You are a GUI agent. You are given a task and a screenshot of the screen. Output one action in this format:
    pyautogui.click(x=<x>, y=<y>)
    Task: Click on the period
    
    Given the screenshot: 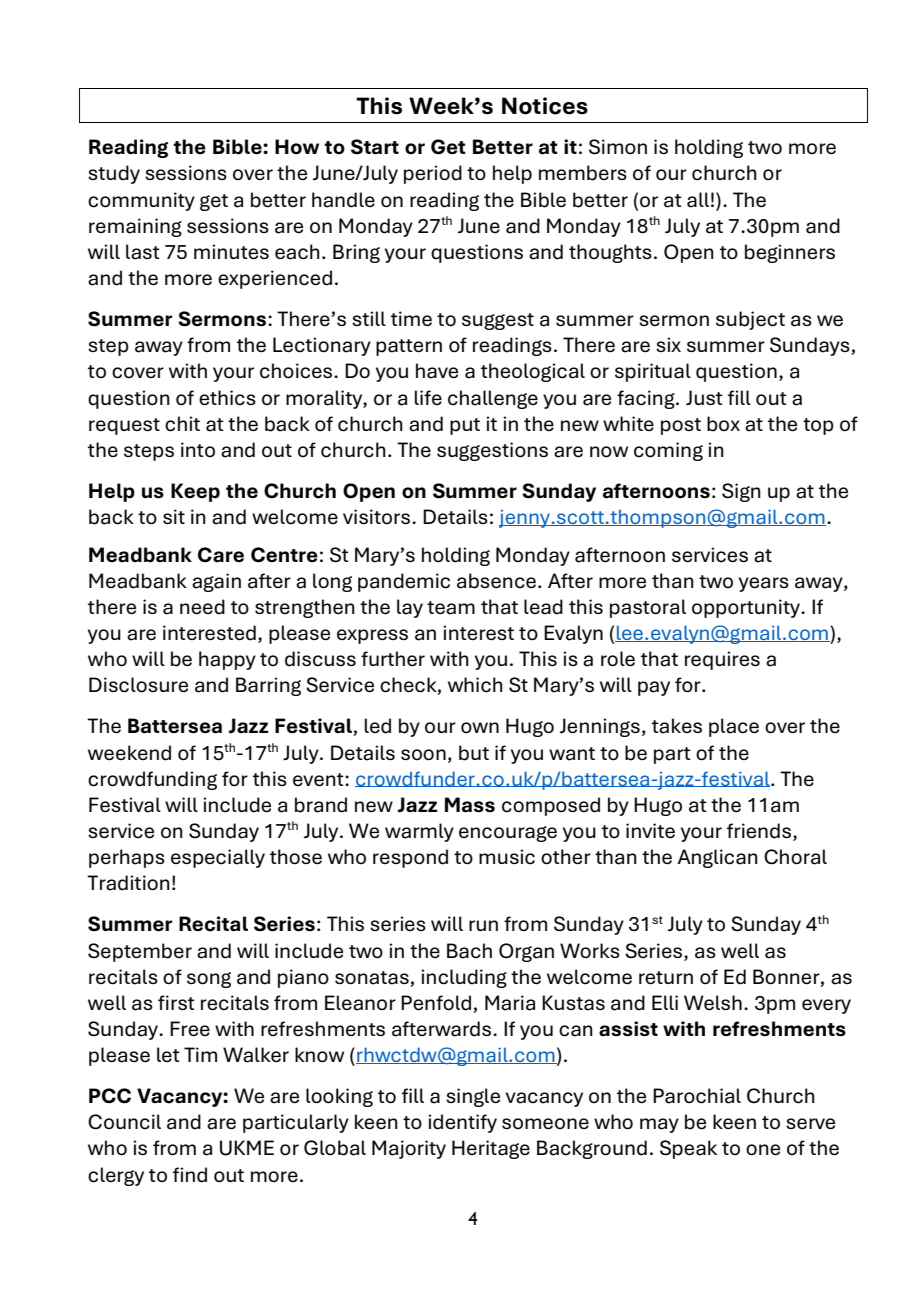 What is the action you would take?
    pyautogui.click(x=433, y=174)
